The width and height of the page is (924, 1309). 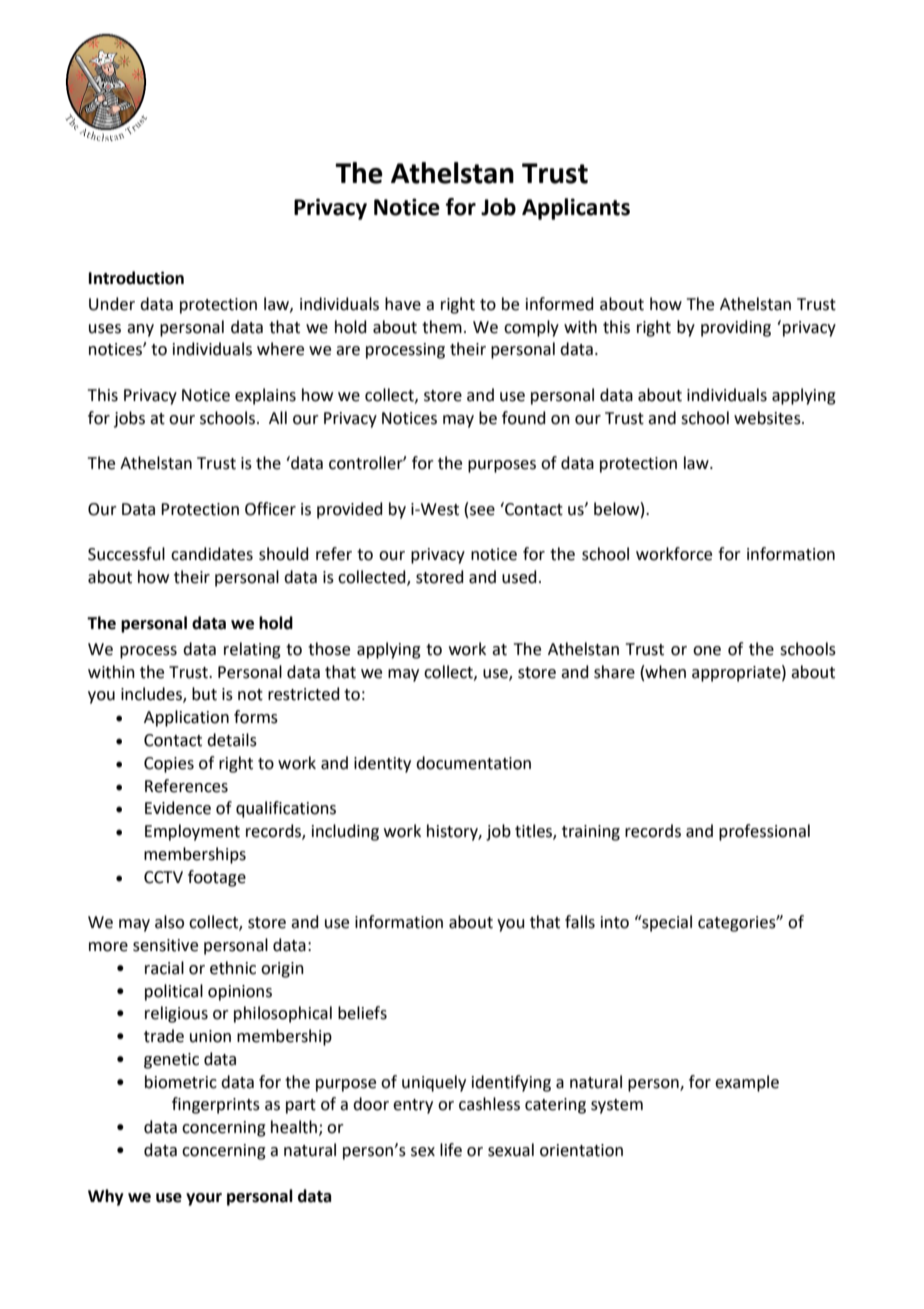 I want to click on Applicants, so click(x=576, y=209).
